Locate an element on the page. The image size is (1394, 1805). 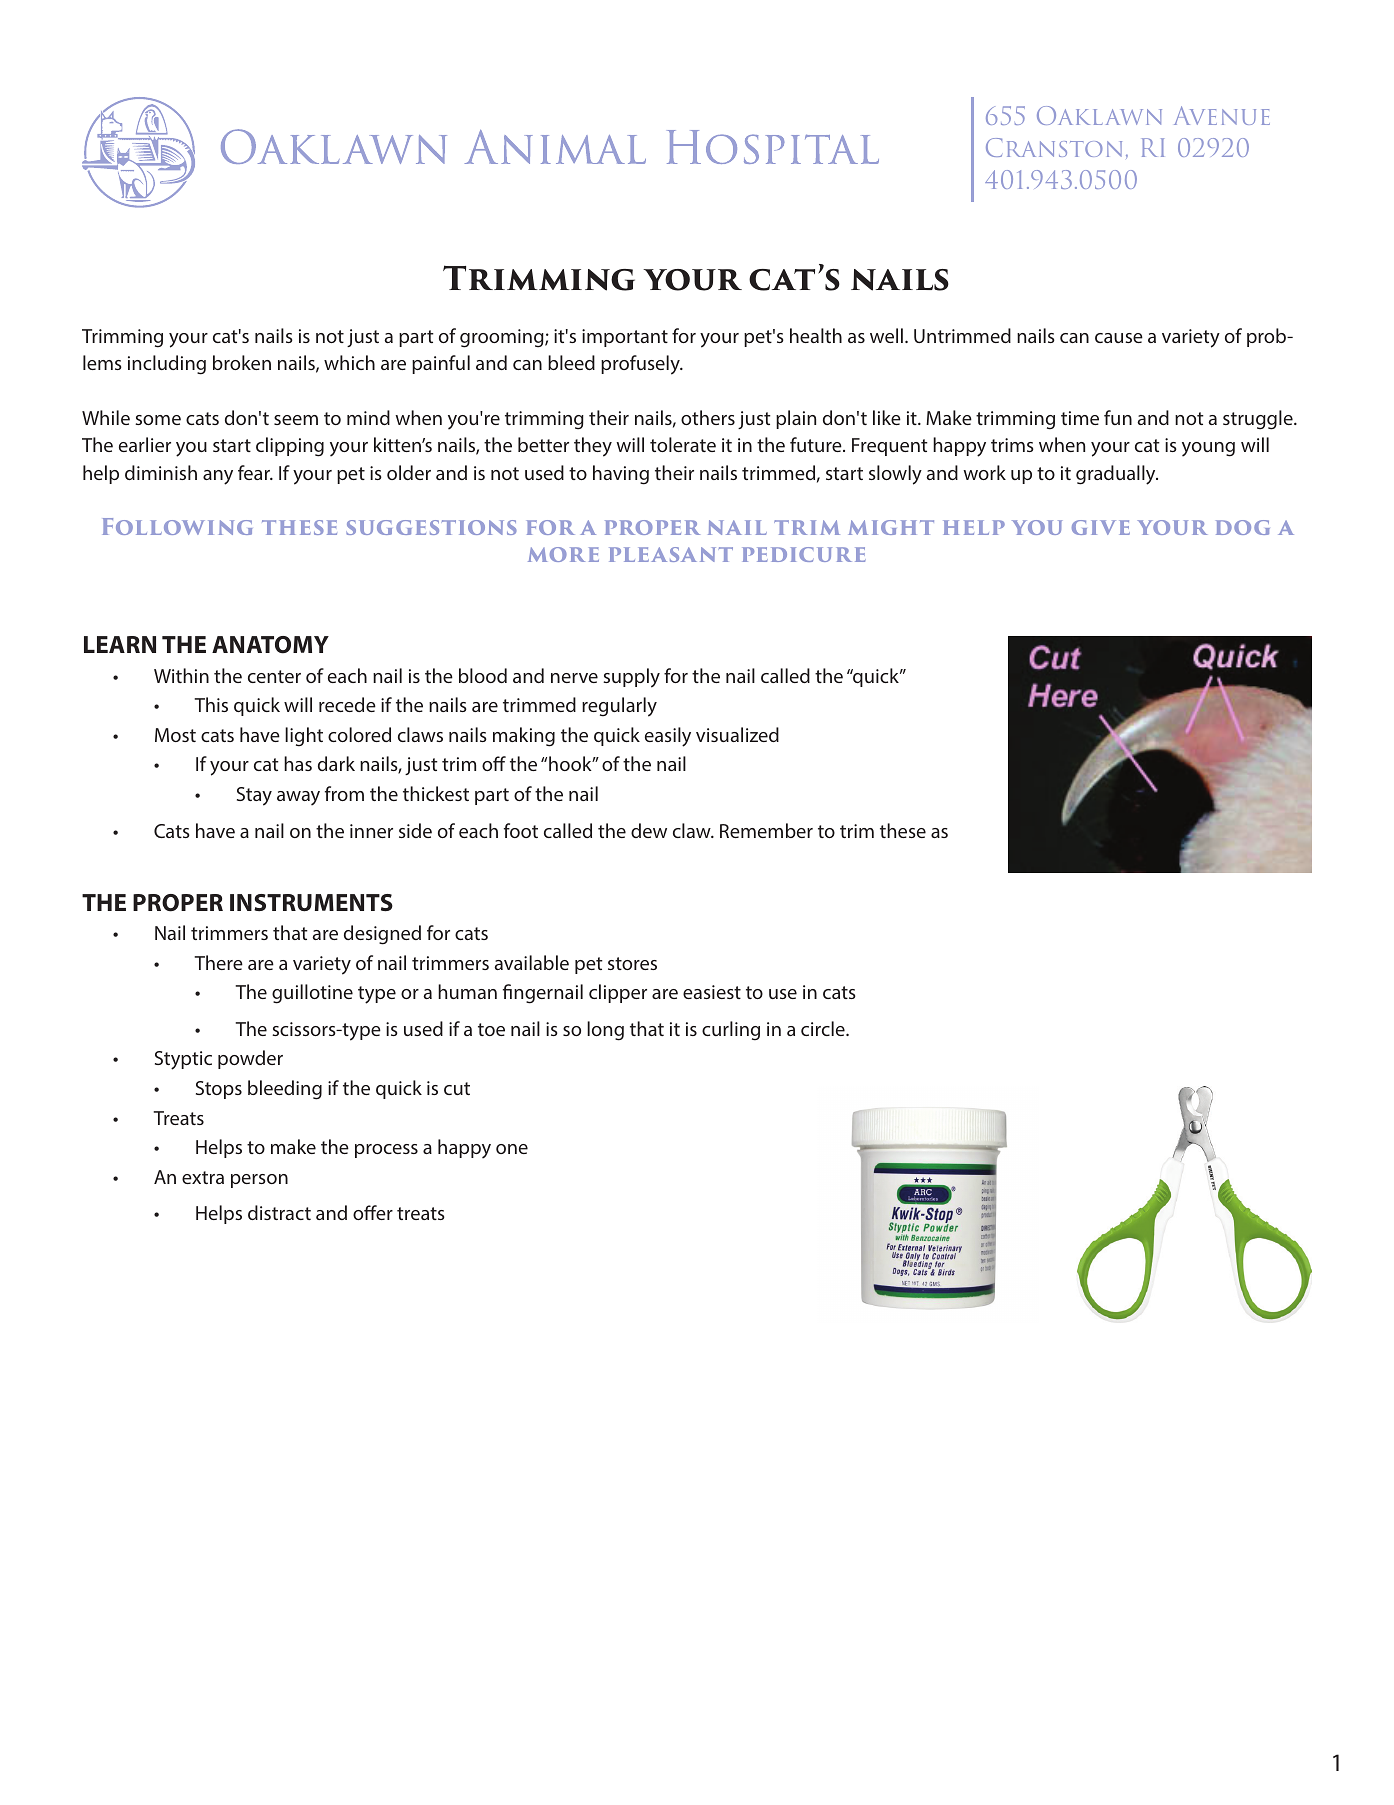
person is located at coordinates (259, 1181).
